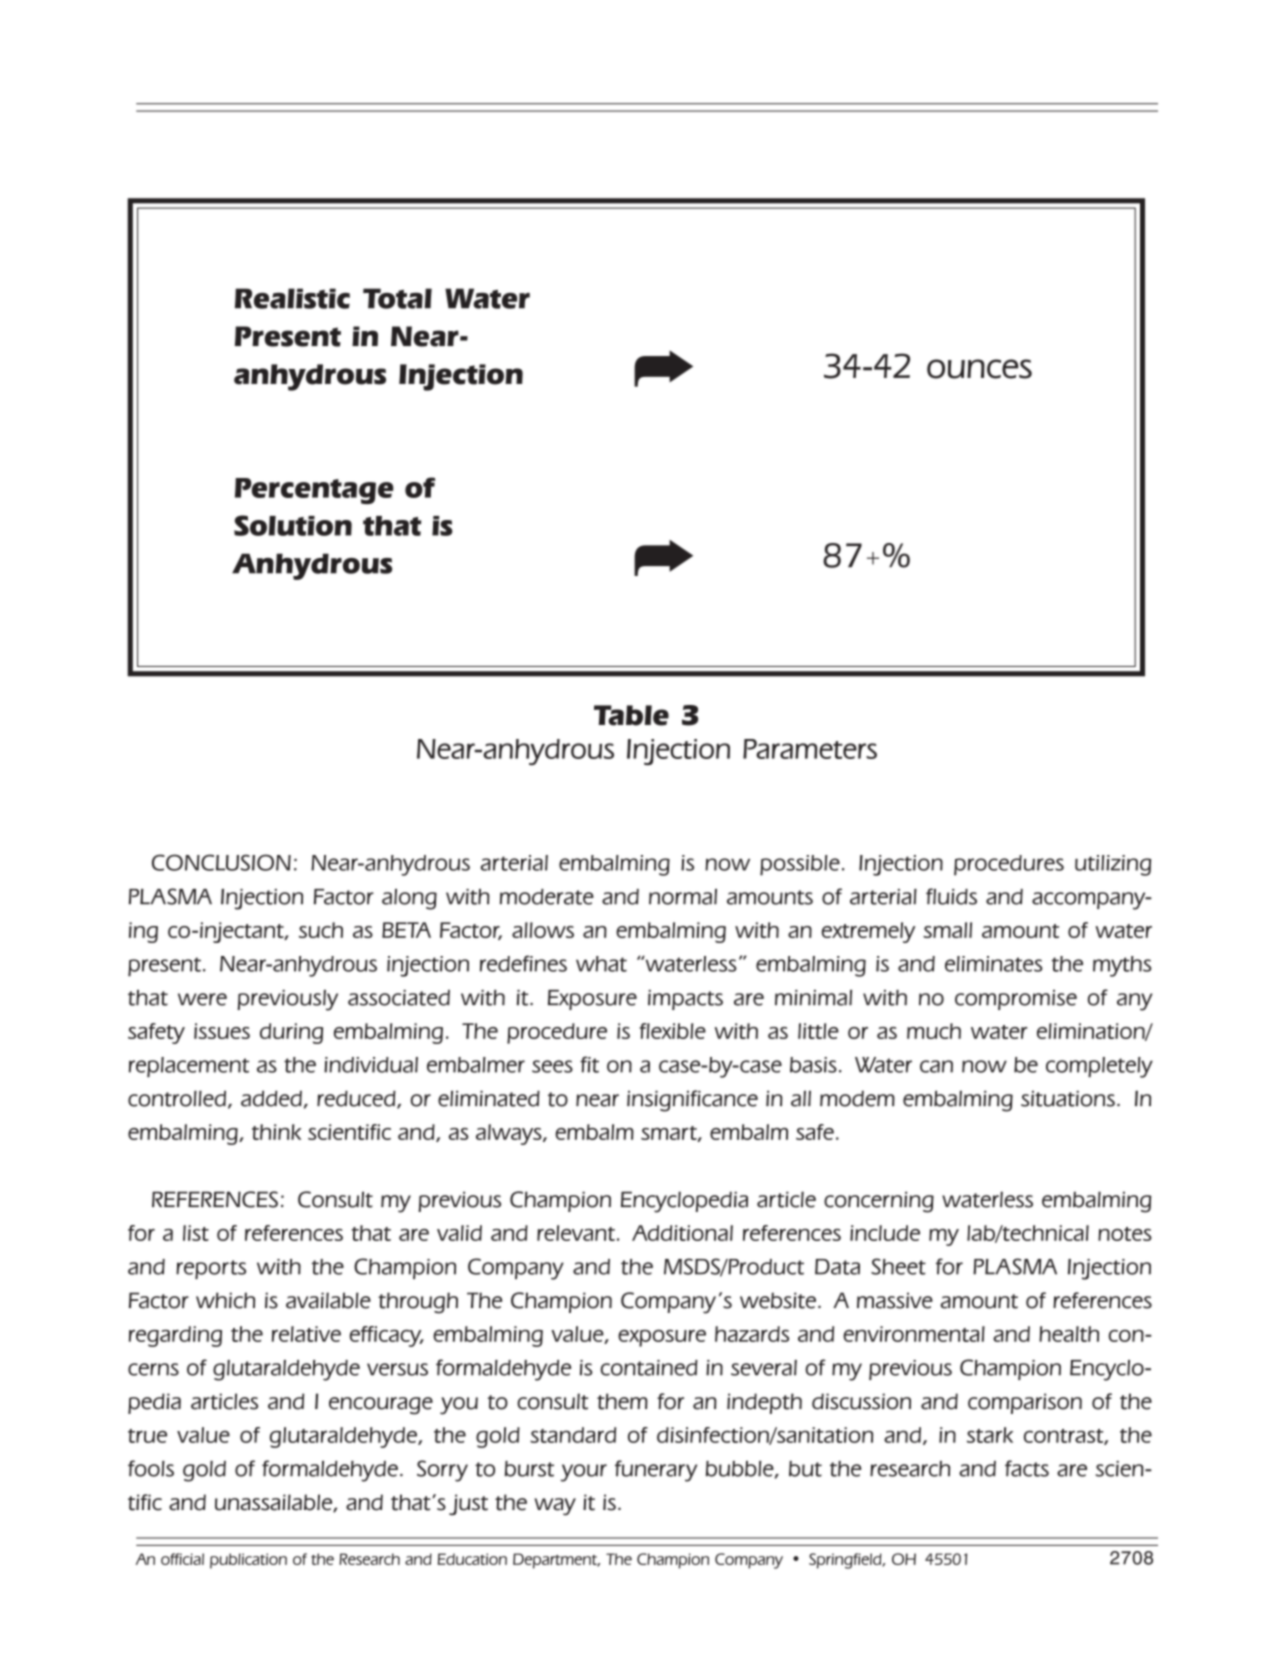 Image resolution: width=1287 pixels, height=1666 pixels. I want to click on Parameters, so click(810, 749).
